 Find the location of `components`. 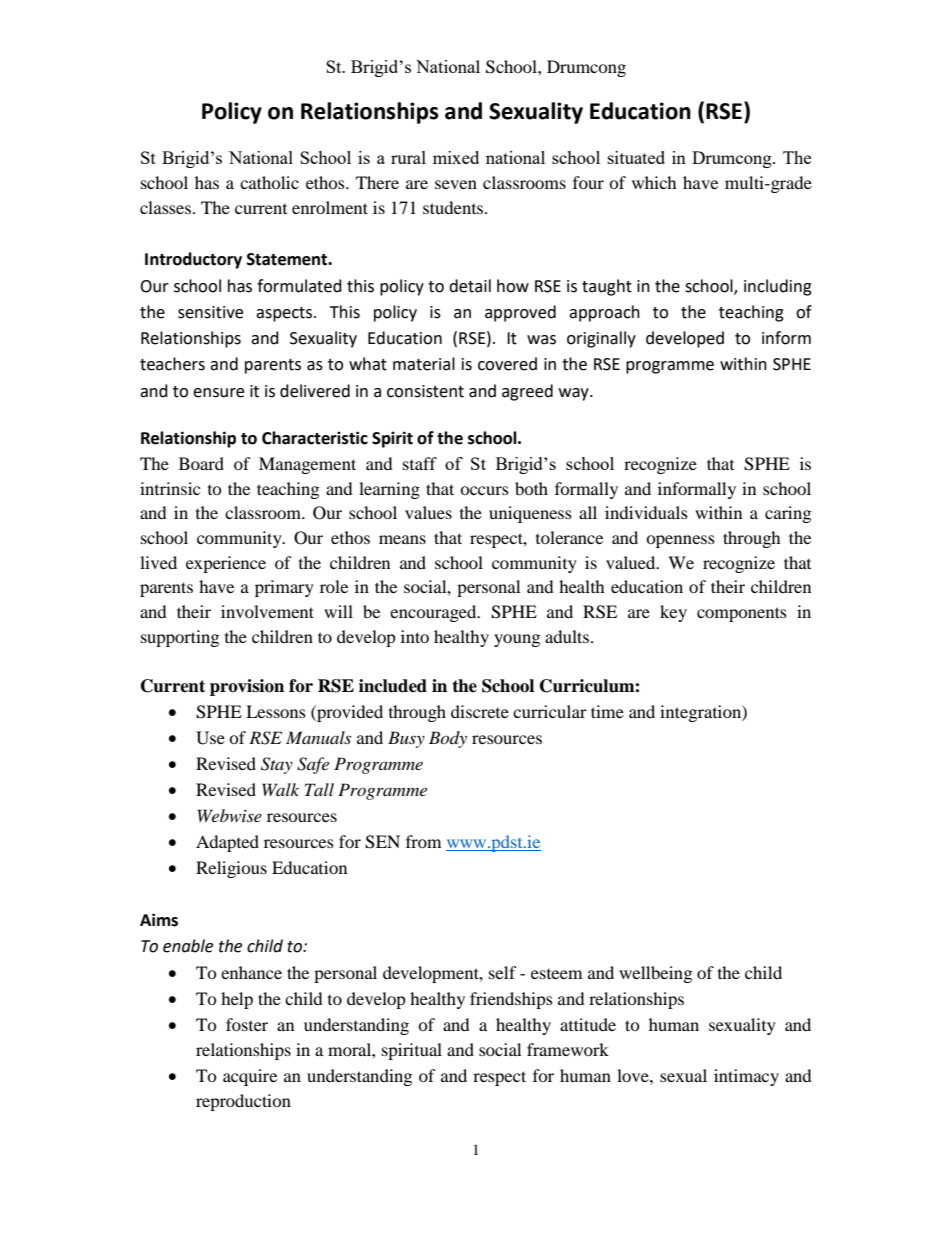

components is located at coordinates (742, 614).
